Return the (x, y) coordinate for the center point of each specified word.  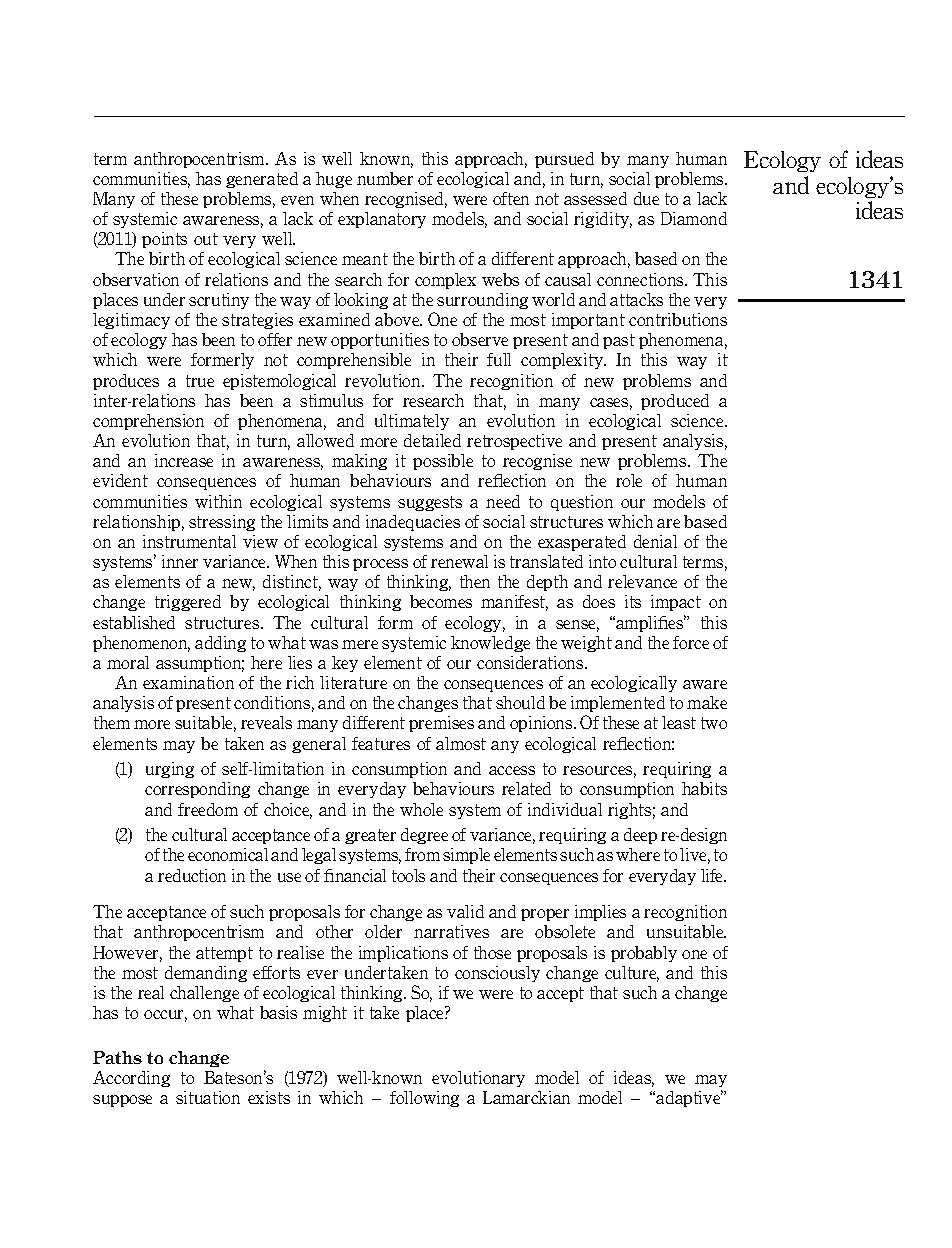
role (629, 480)
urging (170, 770)
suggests (430, 503)
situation (208, 1097)
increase (184, 460)
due (646, 198)
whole (421, 809)
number (385, 178)
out (206, 239)
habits (704, 788)
